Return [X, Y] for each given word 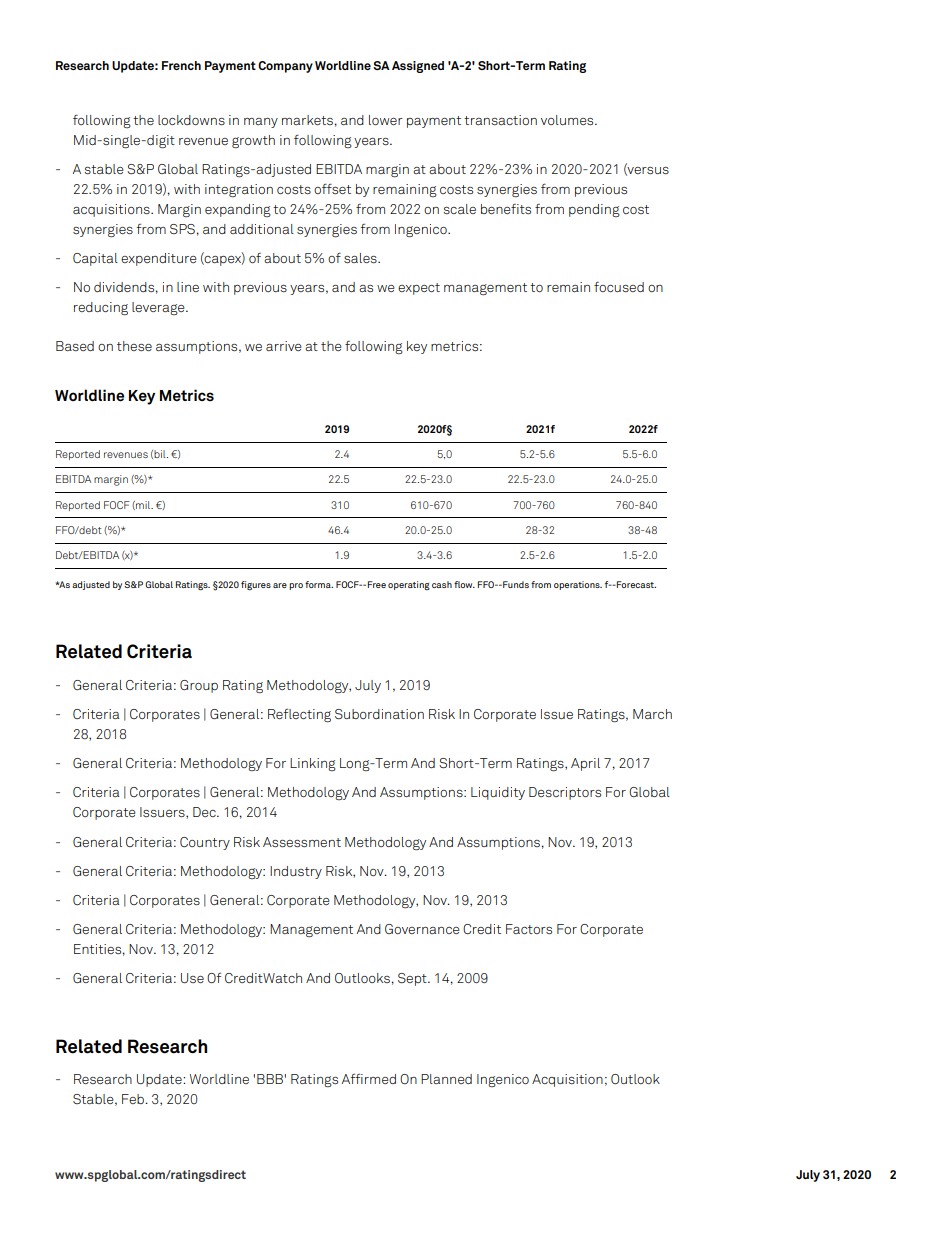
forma [319, 584]
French [181, 65]
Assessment [302, 842]
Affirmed [369, 1079]
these [134, 346]
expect [419, 289]
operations [578, 585]
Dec [205, 812]
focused [619, 287]
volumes [568, 120]
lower [386, 120]
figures [256, 586]
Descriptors [565, 793]
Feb [134, 1099]
